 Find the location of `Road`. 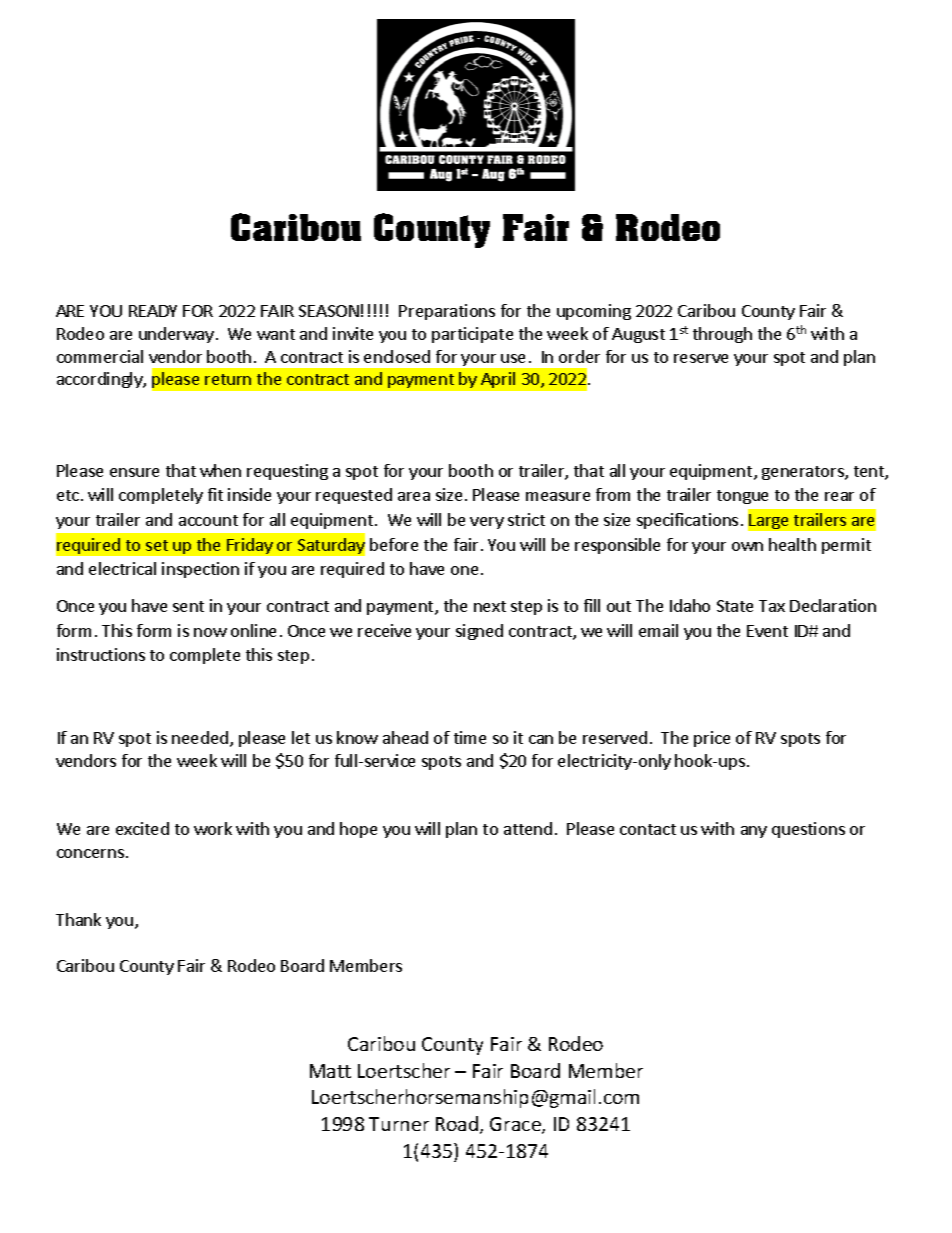

Road is located at coordinates (457, 1123).
